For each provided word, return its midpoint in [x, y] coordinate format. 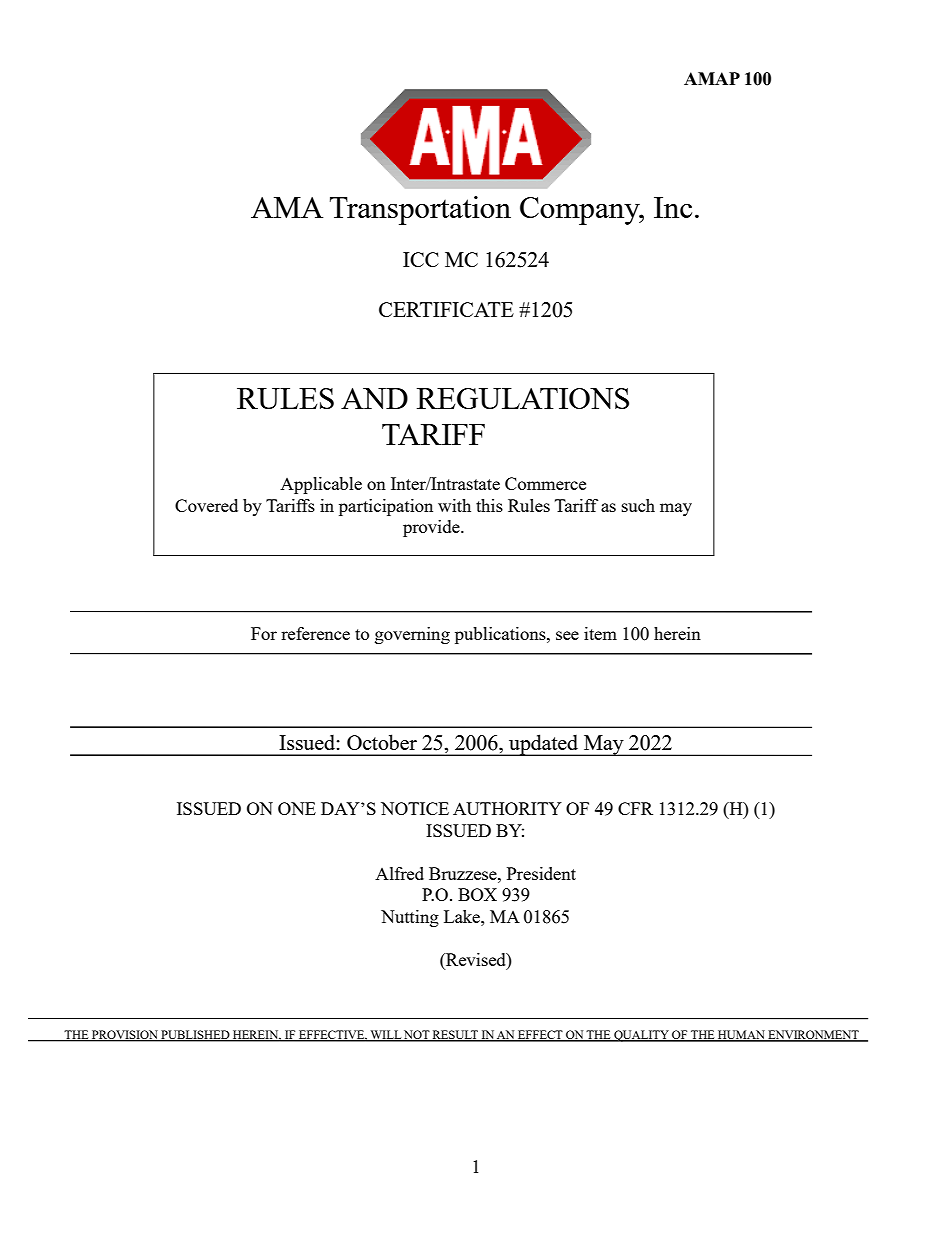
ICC [421, 259]
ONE [297, 808]
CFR [635, 808]
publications [501, 635]
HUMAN [741, 1036]
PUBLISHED [195, 1036]
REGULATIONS [523, 398]
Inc [673, 207]
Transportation [420, 210]
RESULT [455, 1036]
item [600, 633]
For [264, 633]
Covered [206, 505]
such [638, 505]
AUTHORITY [507, 808]
